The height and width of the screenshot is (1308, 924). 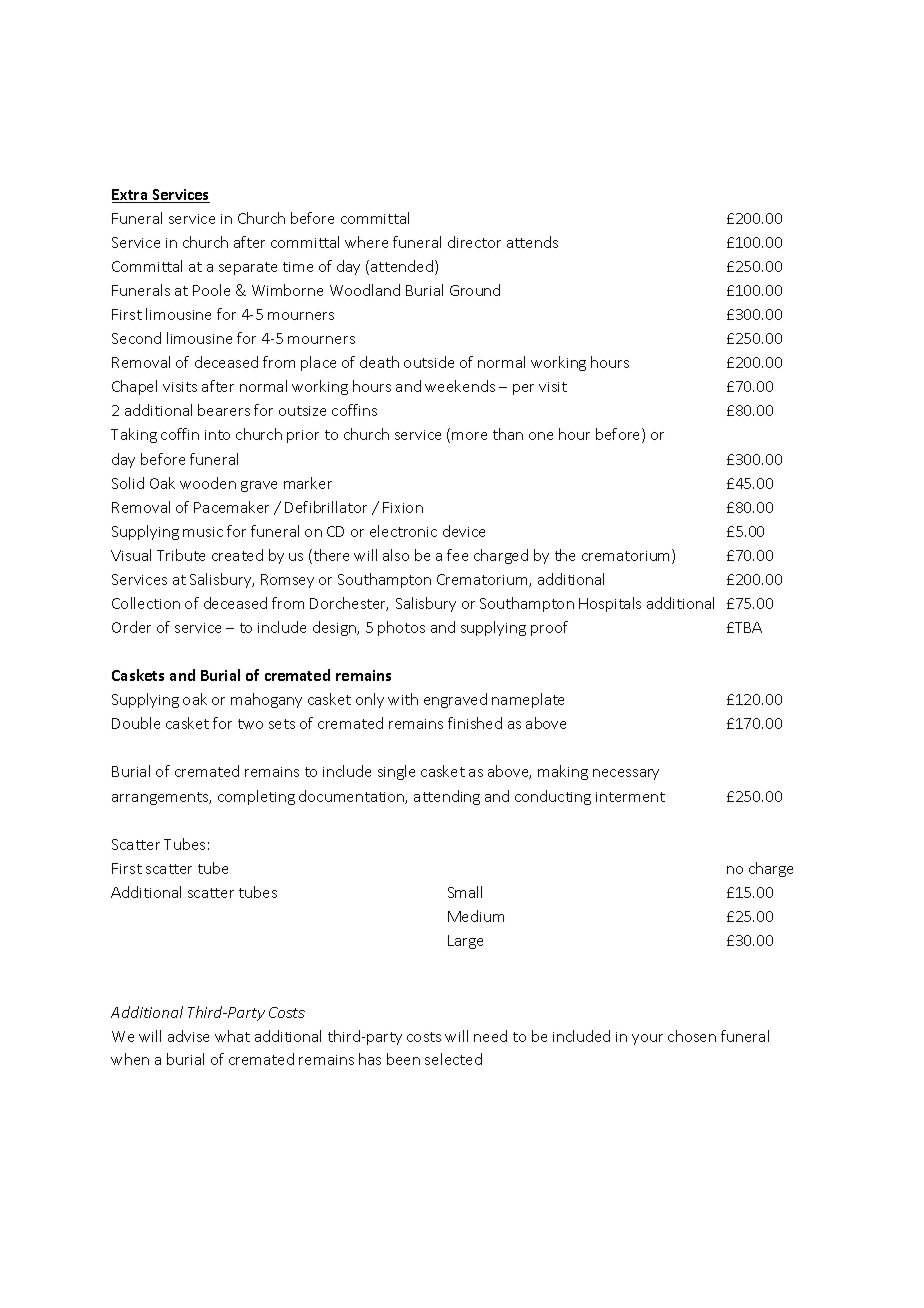 What do you see at coordinates (464, 531) in the screenshot?
I see `device` at bounding box center [464, 531].
